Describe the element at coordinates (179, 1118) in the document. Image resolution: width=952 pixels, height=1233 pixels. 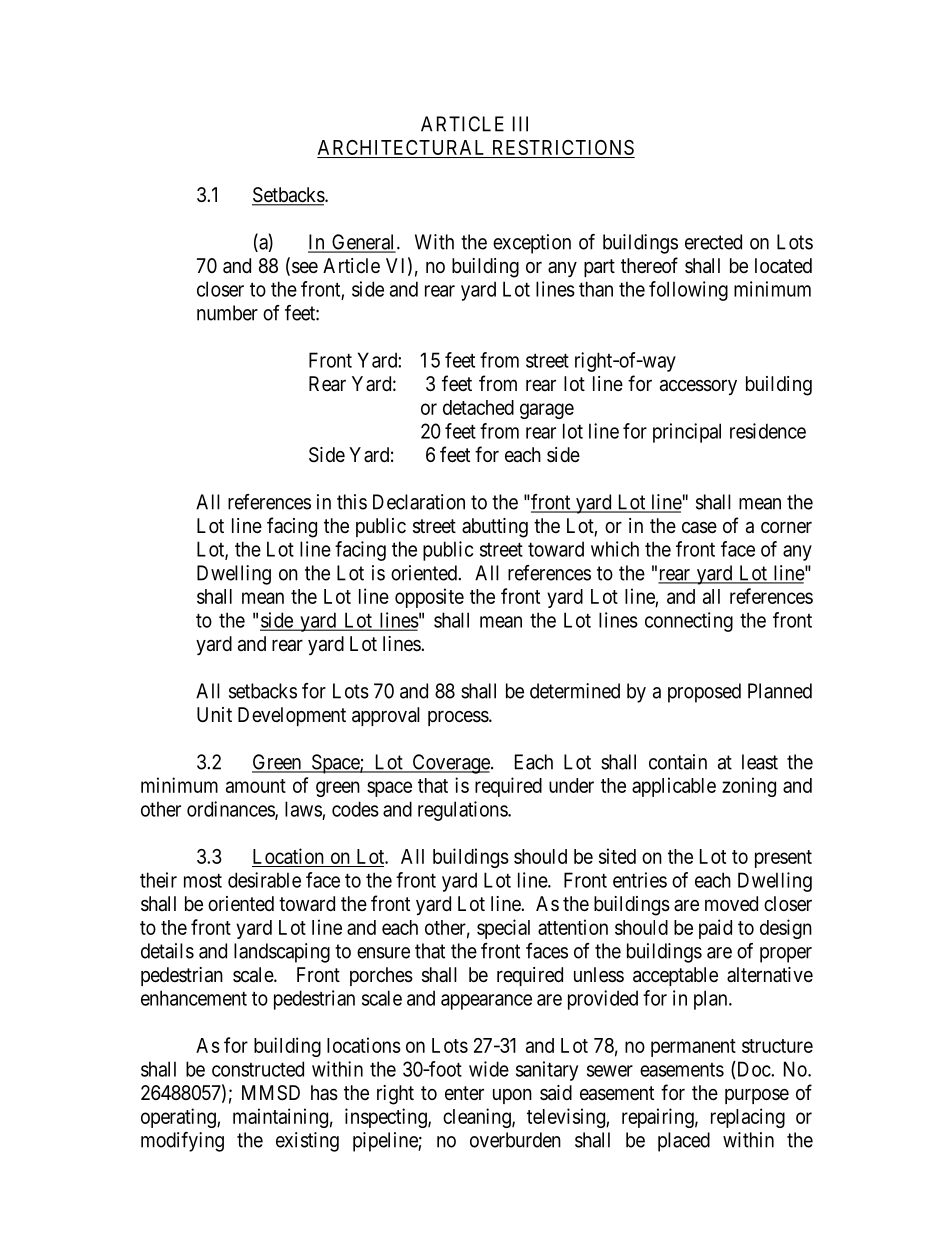
I see `operating` at that location.
